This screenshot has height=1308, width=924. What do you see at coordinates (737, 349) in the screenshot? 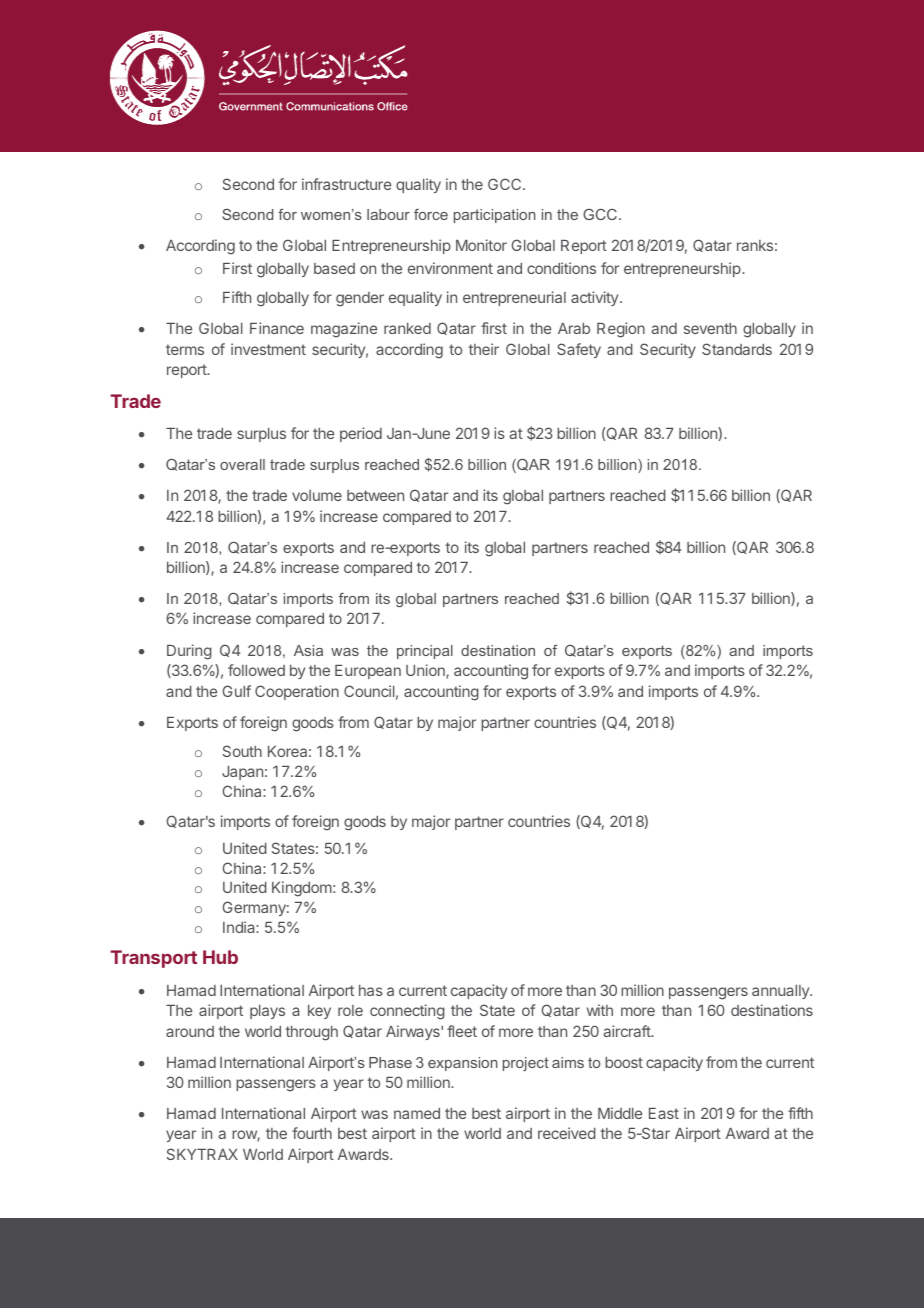
I see `Standards` at bounding box center [737, 349].
